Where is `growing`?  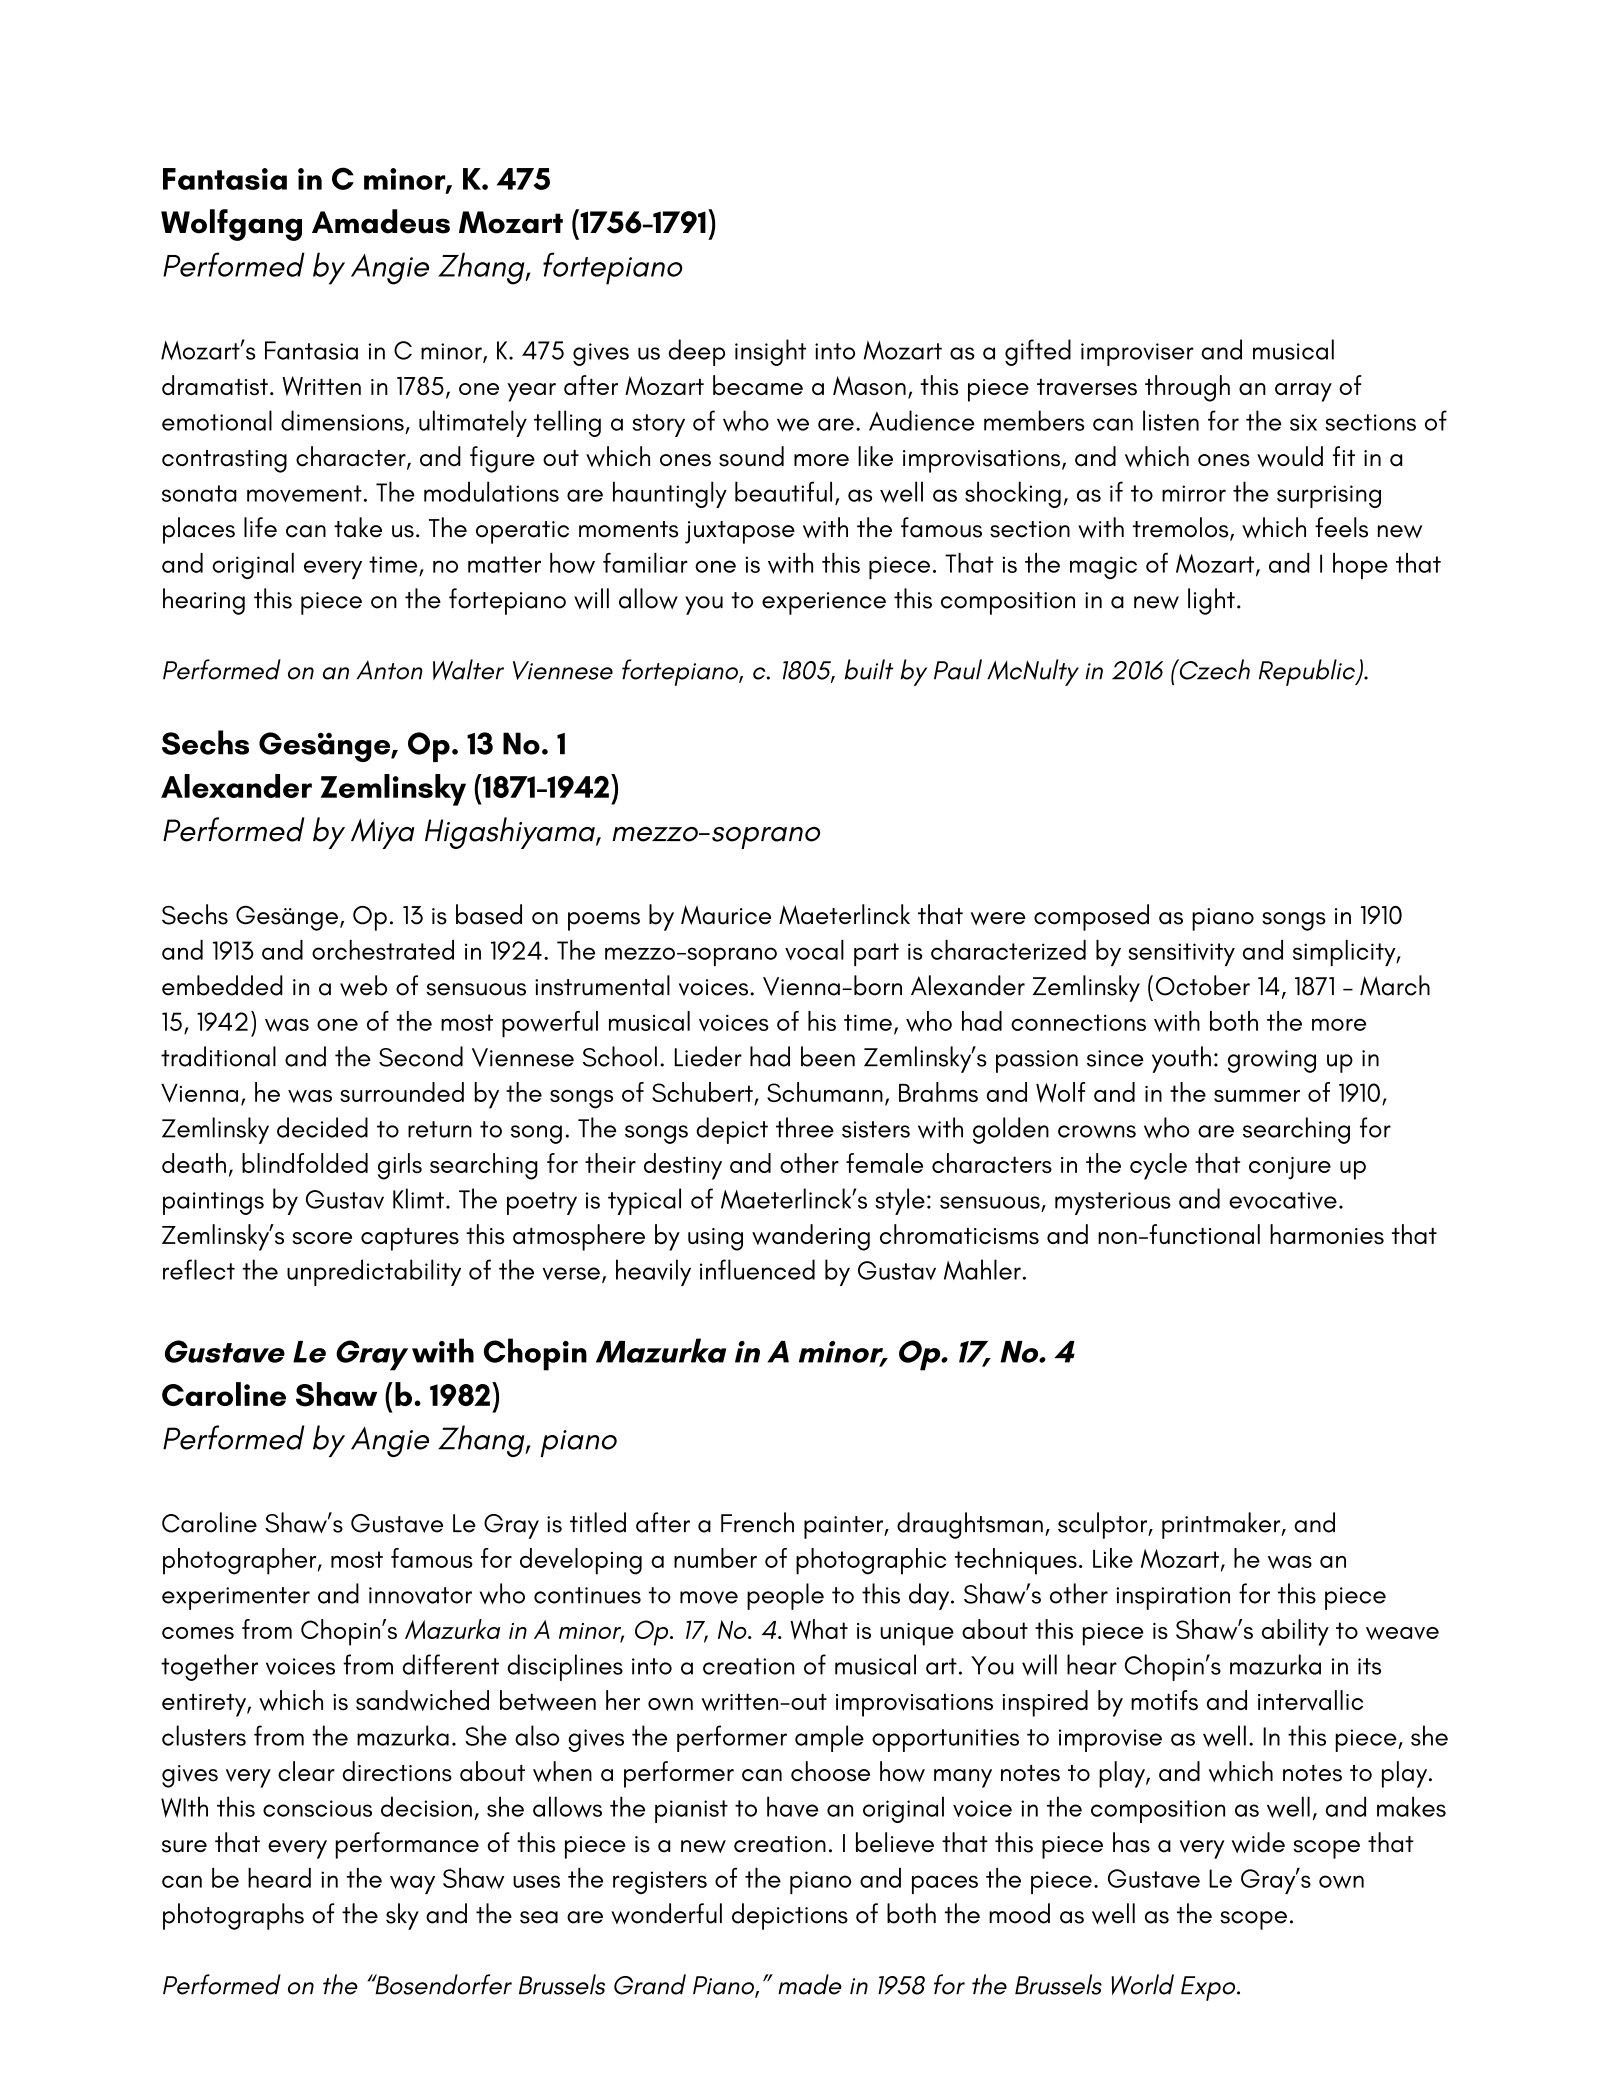 growing is located at coordinates (1272, 1061).
